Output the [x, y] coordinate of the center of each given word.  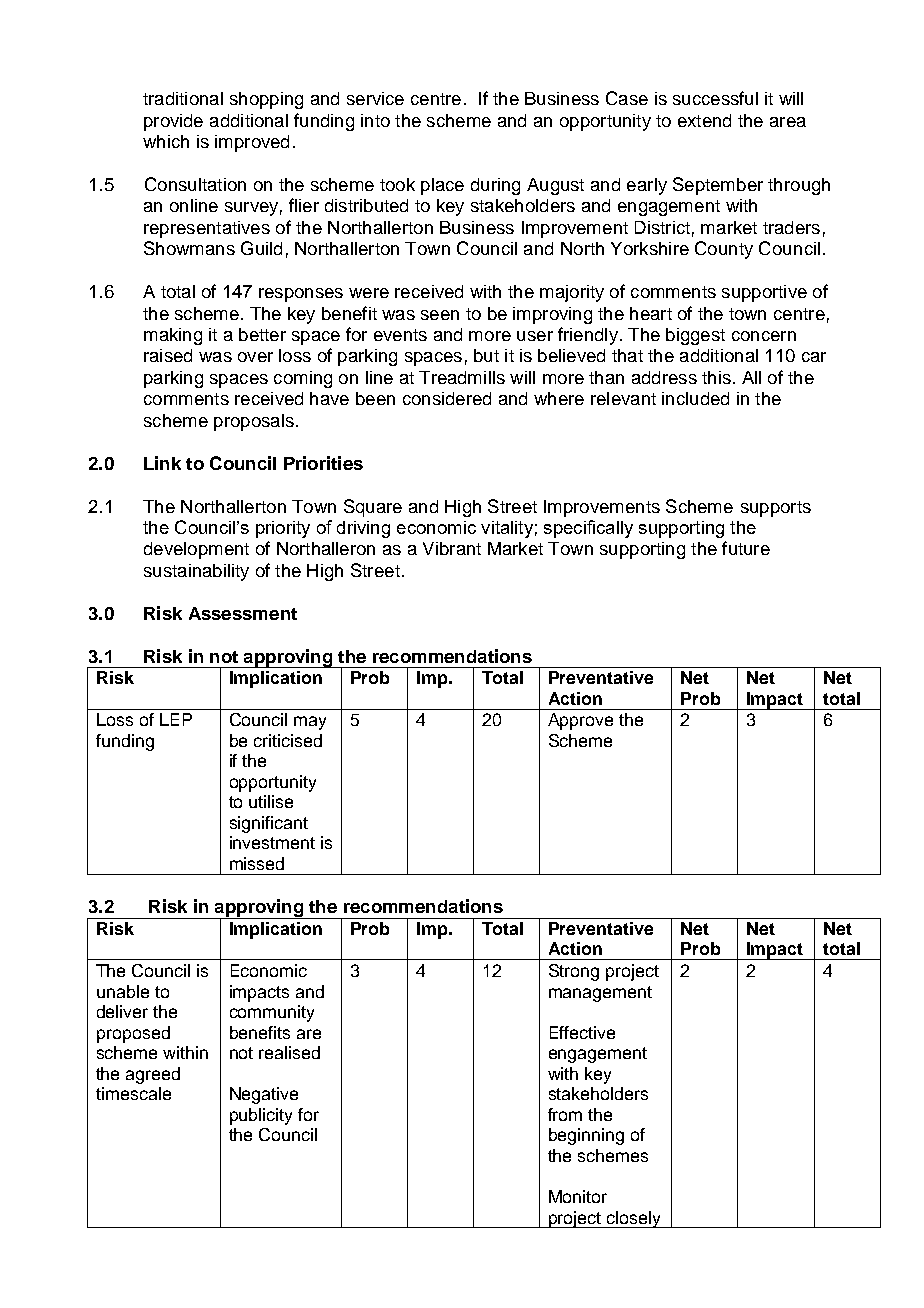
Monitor [578, 1196]
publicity [261, 1116]
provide [173, 122]
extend [704, 120]
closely [634, 1219]
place [442, 186]
